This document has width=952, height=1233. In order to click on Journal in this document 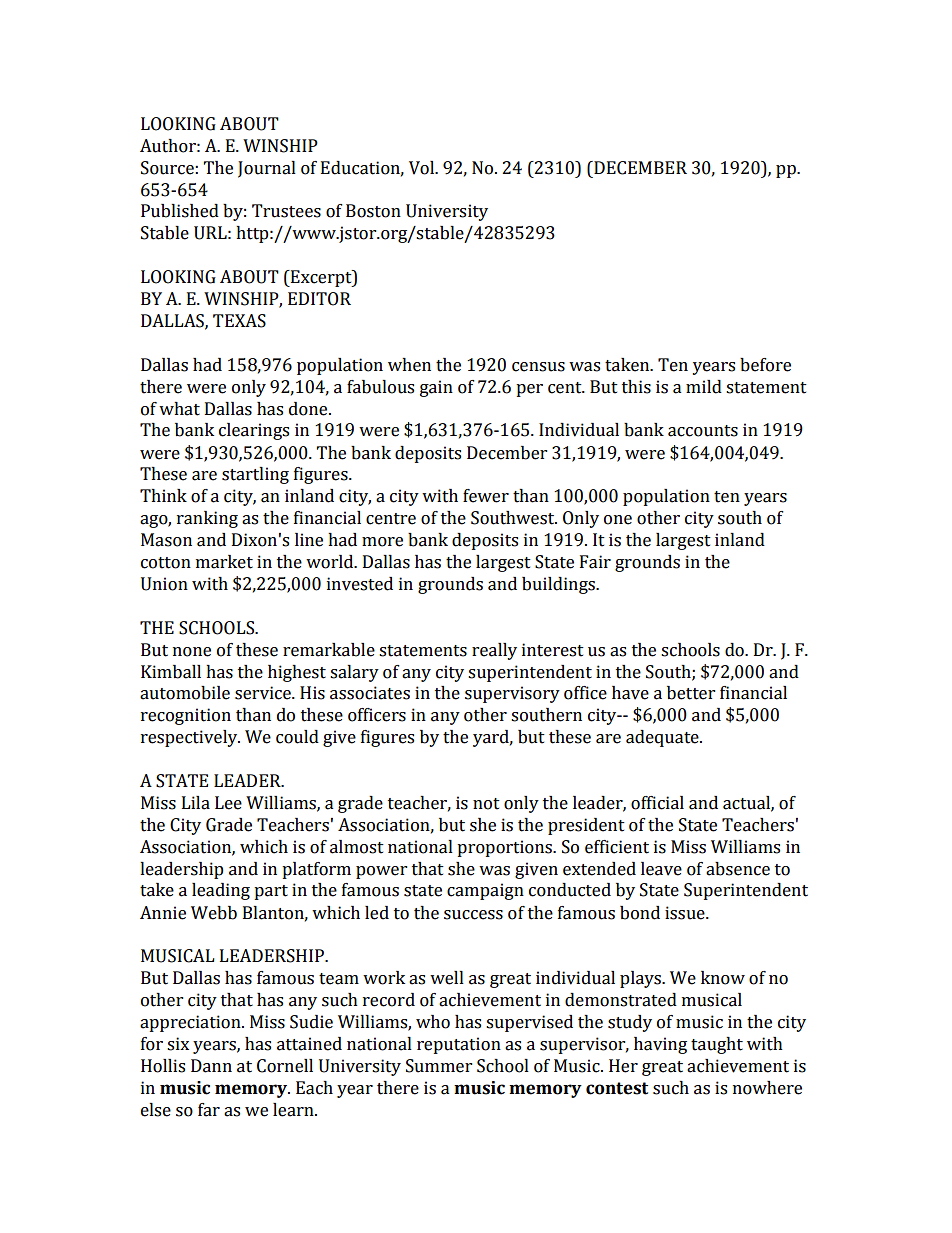, I will do `click(267, 169)`.
